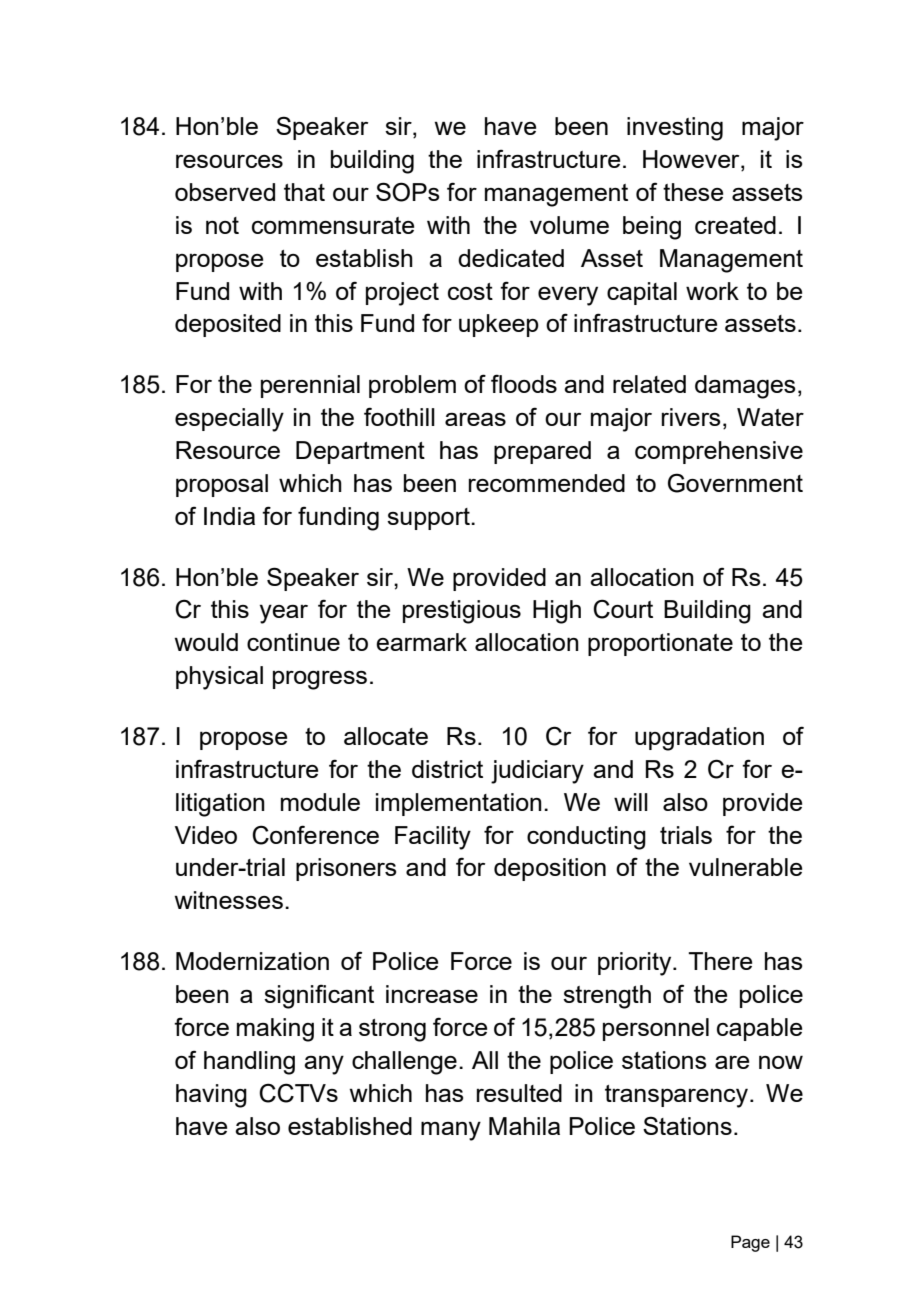 The image size is (924, 1308). I want to click on proportionate, so click(660, 644).
